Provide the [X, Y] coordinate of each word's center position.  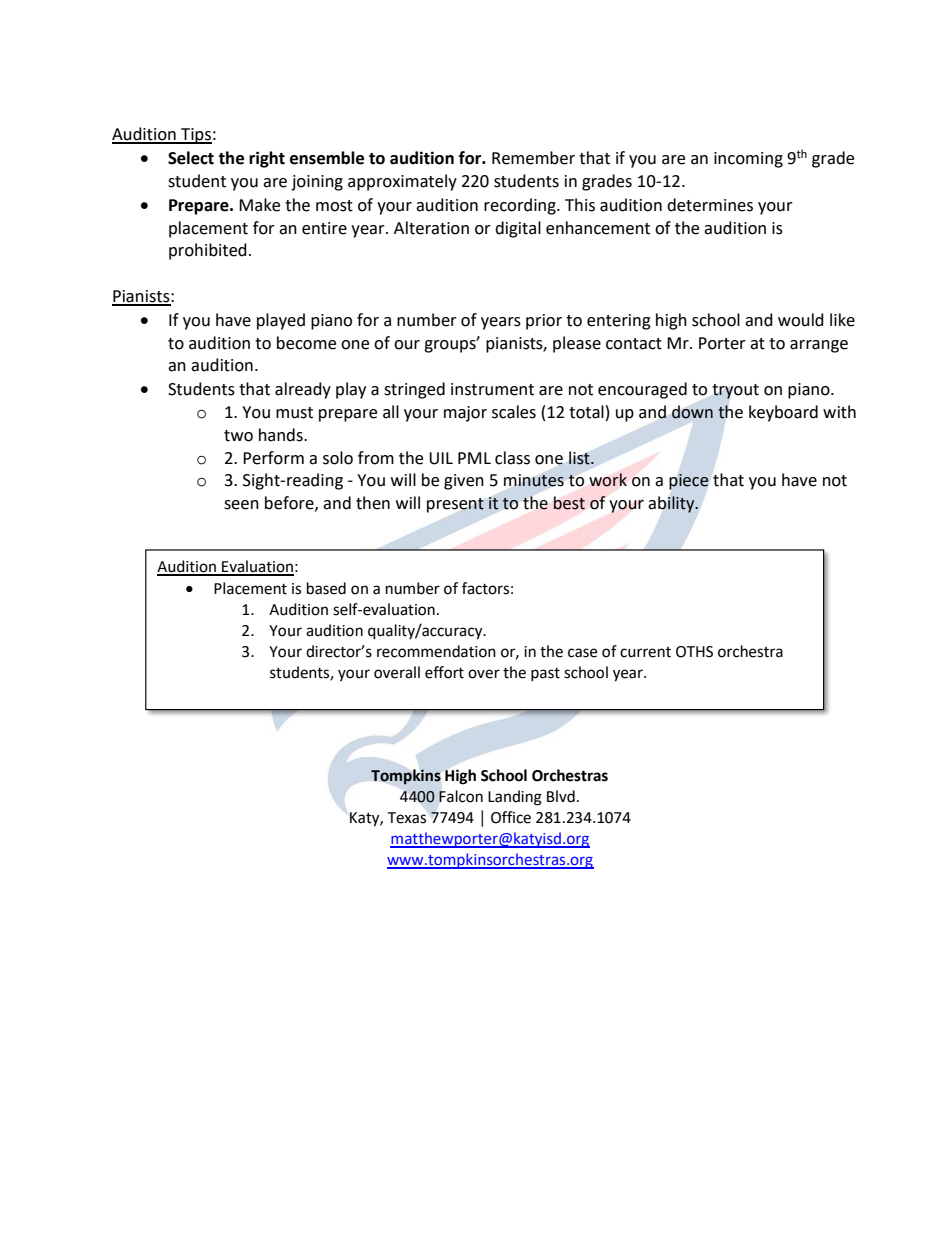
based [326, 588]
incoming [748, 160]
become [306, 343]
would [801, 320]
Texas [406, 818]
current [645, 652]
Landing [515, 798]
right [267, 159]
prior [544, 322]
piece [688, 482]
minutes [534, 480]
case [582, 653]
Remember [533, 158]
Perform [273, 458]
